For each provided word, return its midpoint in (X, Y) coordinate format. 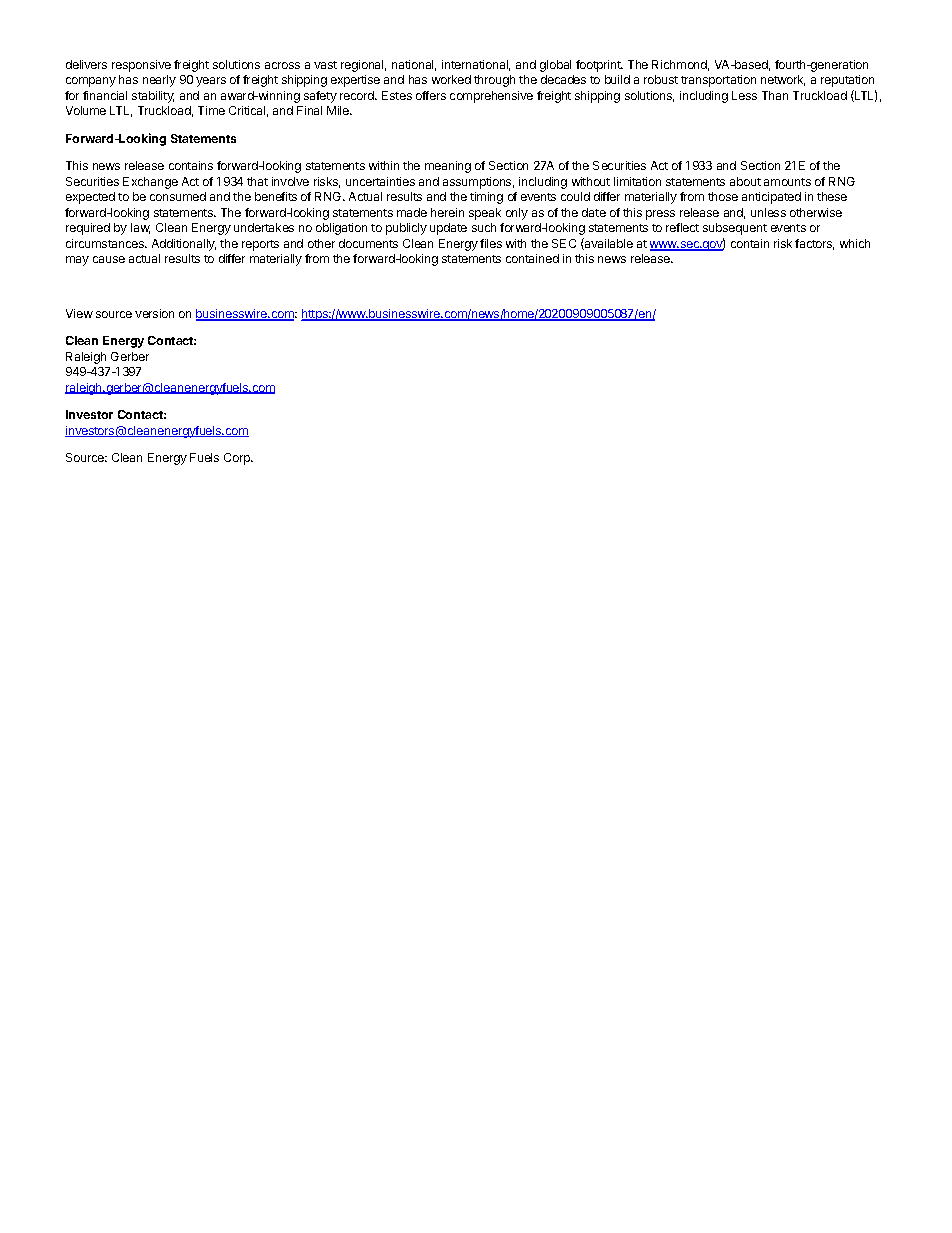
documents (368, 243)
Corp (238, 459)
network (783, 80)
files (491, 243)
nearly (159, 81)
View (79, 313)
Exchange (150, 183)
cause (109, 259)
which (855, 243)
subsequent (735, 229)
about (745, 181)
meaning (448, 167)
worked (451, 79)
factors (814, 244)
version (154, 313)
